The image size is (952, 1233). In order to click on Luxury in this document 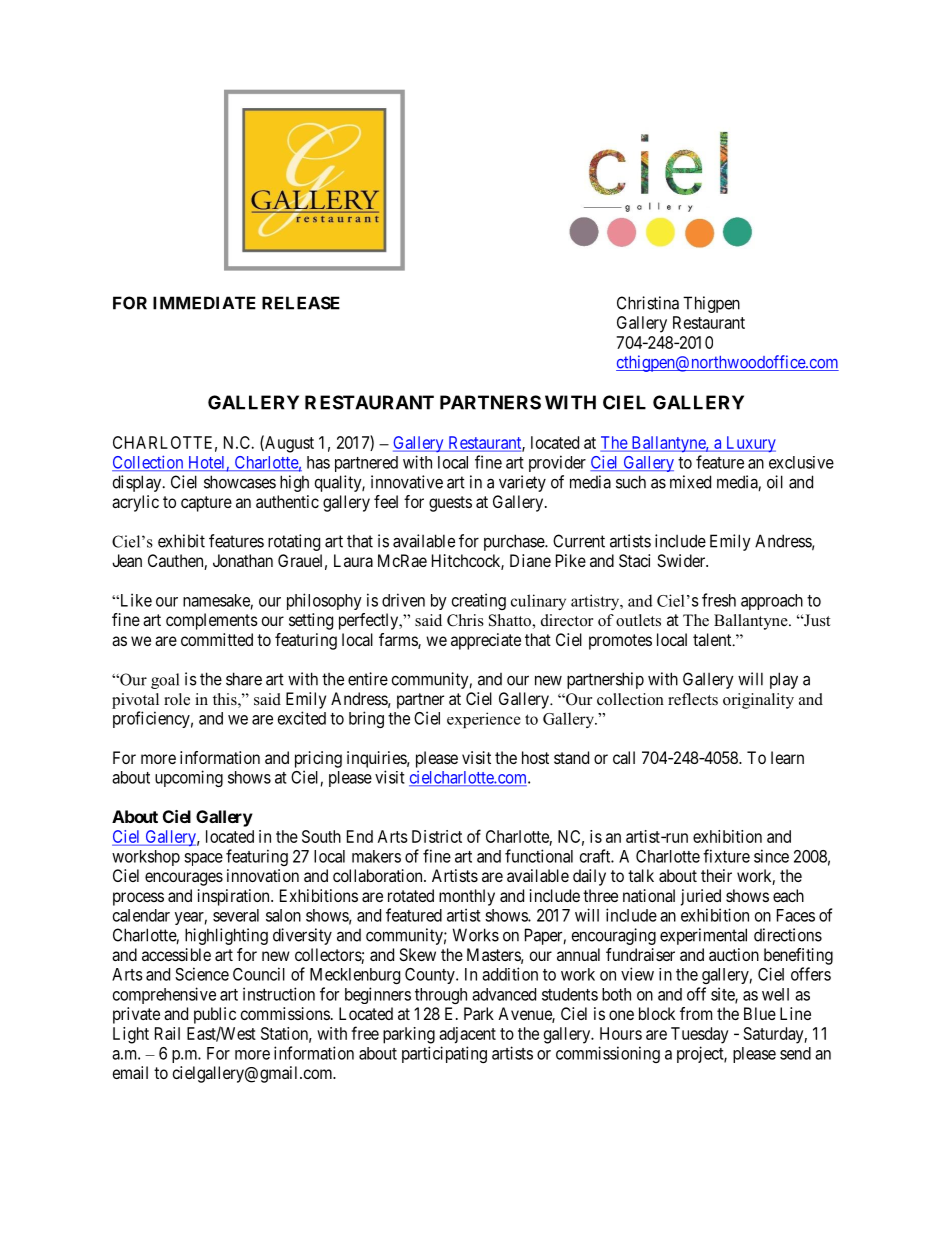, I will do `click(750, 444)`.
